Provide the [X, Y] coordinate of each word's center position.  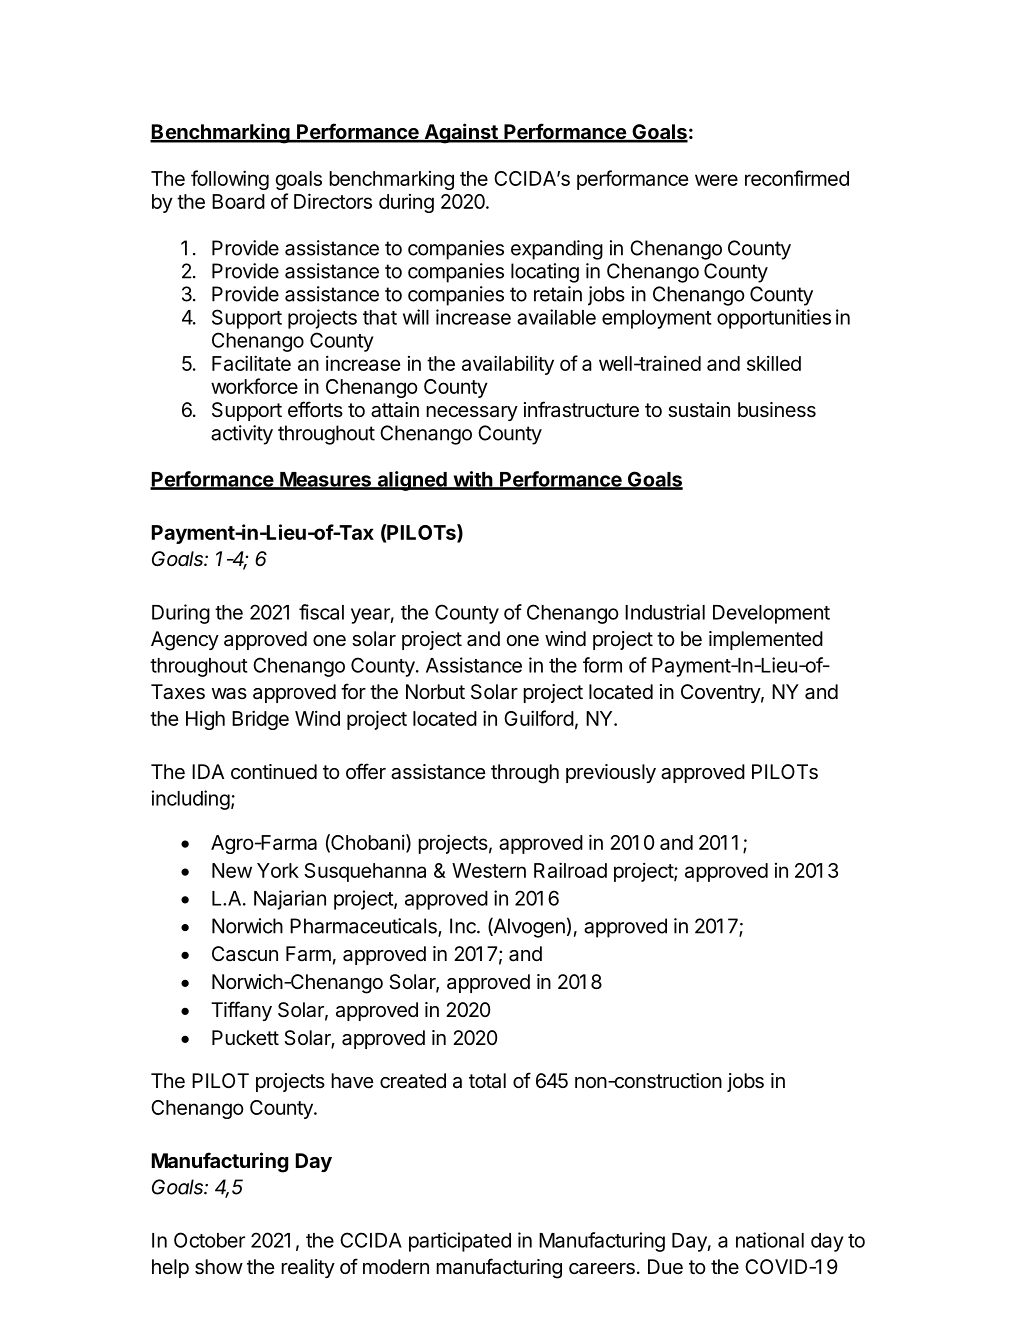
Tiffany [241, 1011]
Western [489, 870]
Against [461, 133]
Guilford [539, 718]
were [716, 180]
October [209, 1240]
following [230, 180]
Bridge [260, 720]
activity [242, 435]
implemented [766, 640]
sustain [699, 410]
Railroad [570, 870]
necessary [472, 413]
